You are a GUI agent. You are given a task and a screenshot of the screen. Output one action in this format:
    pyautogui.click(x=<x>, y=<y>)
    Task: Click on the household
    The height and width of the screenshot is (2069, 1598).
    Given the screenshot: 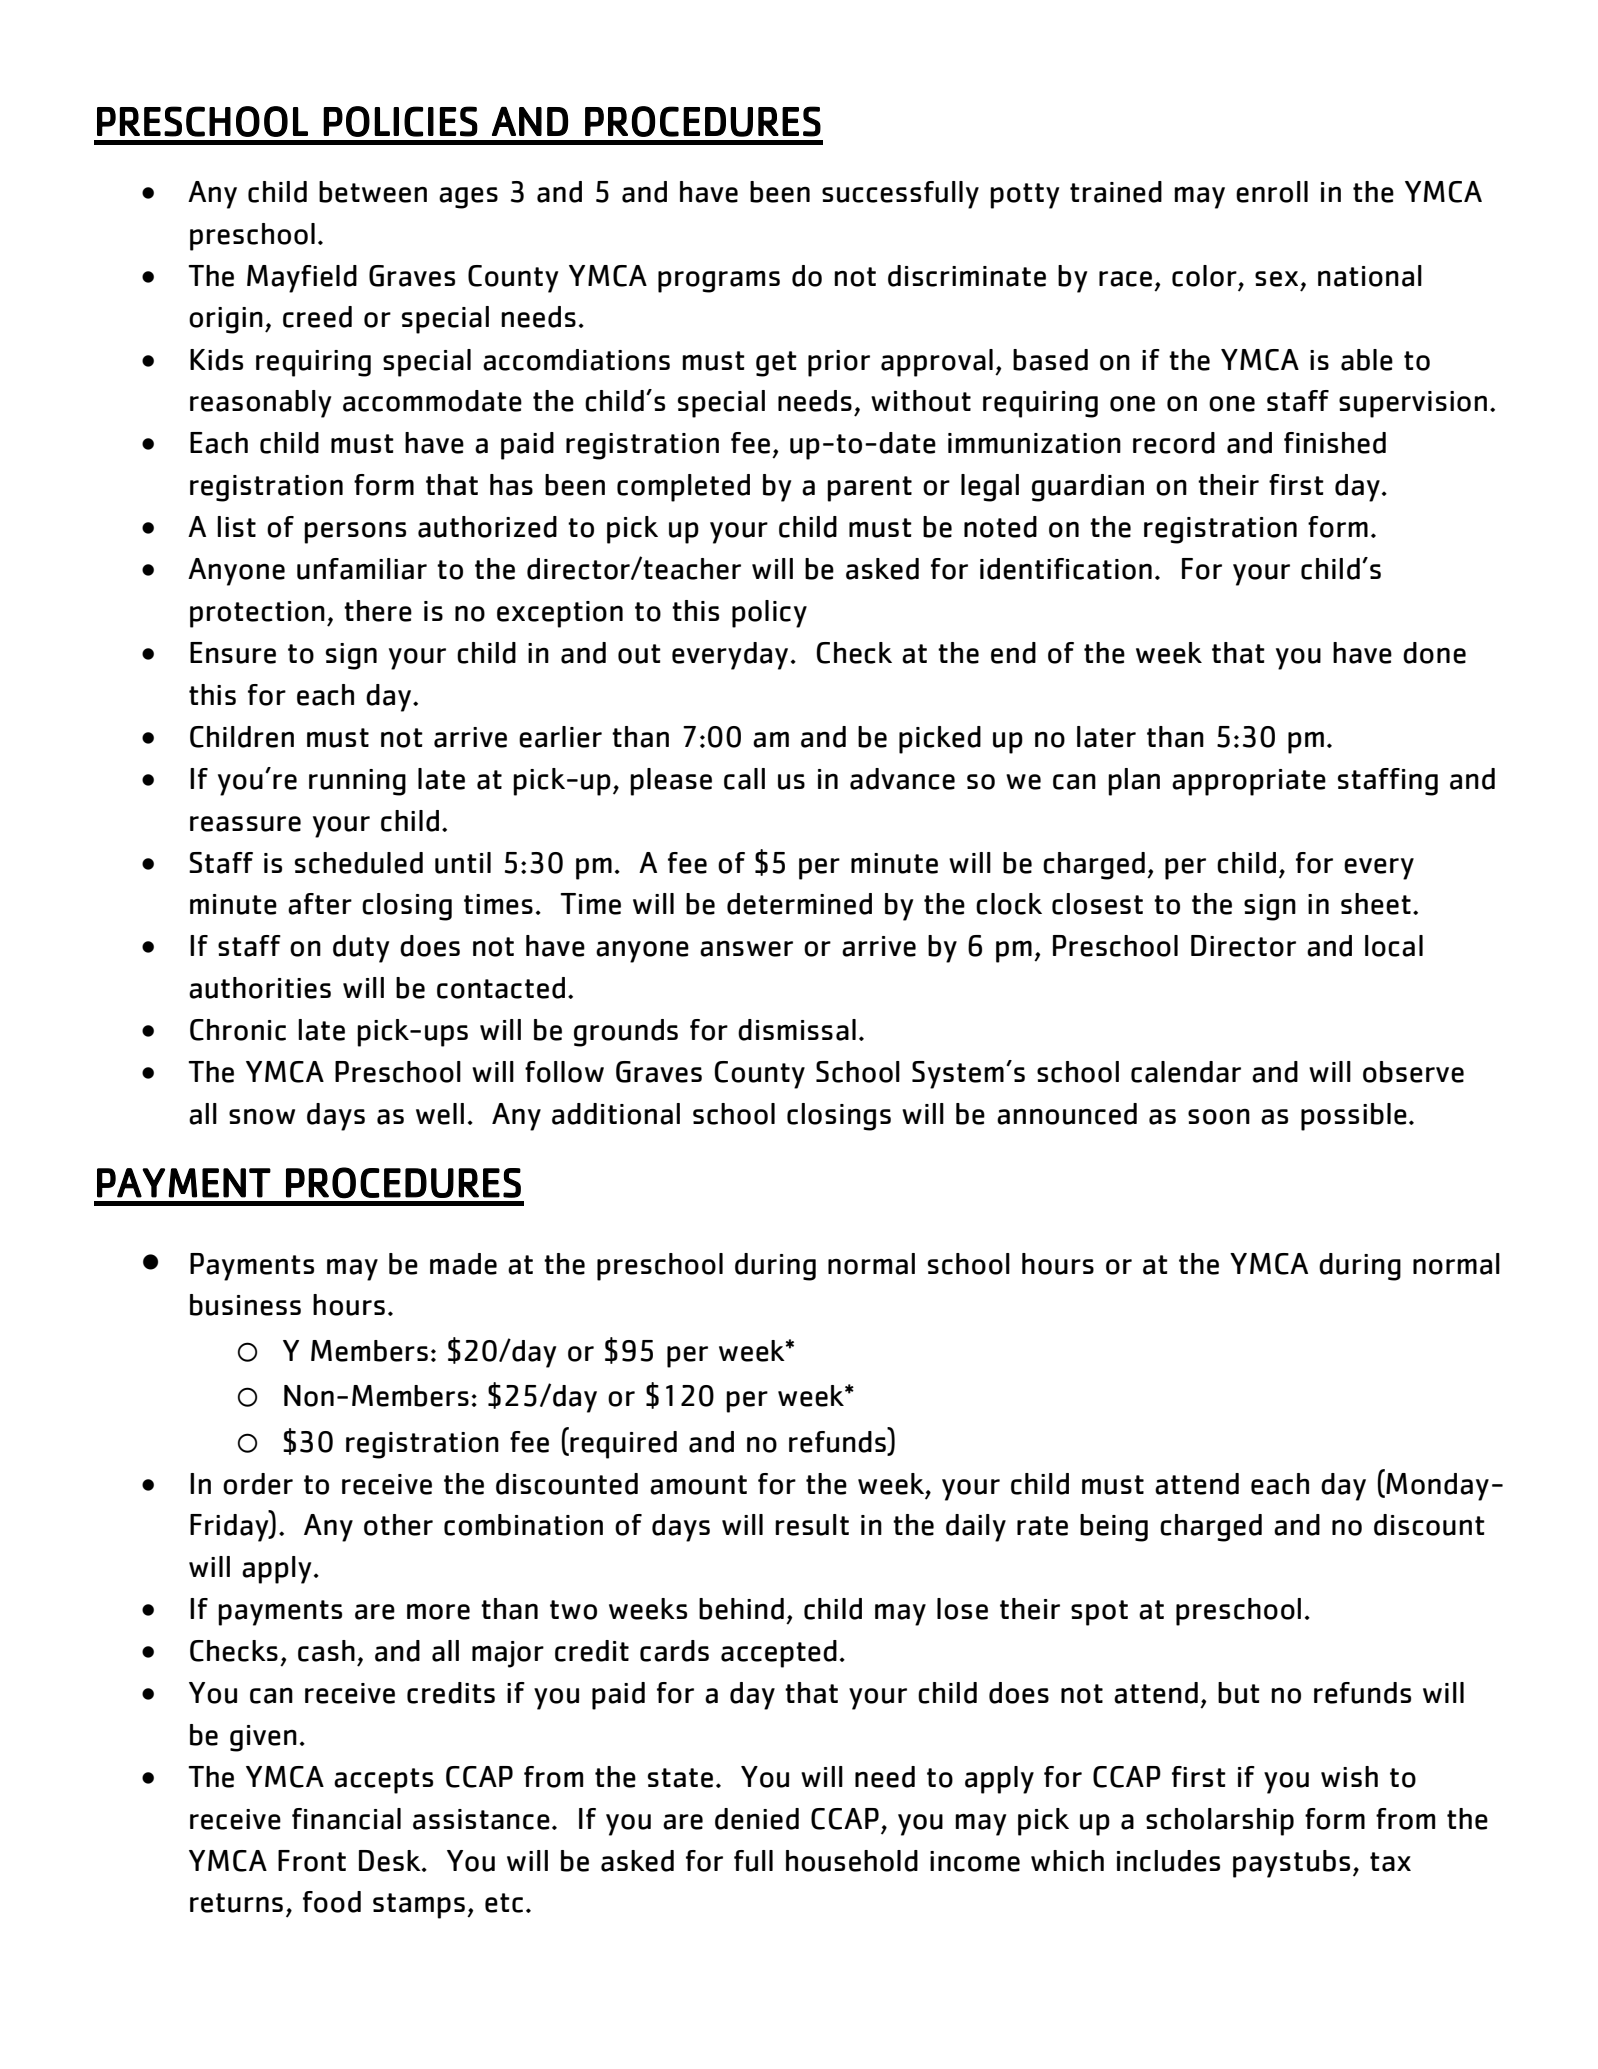 What is the action you would take?
    pyautogui.click(x=852, y=1861)
